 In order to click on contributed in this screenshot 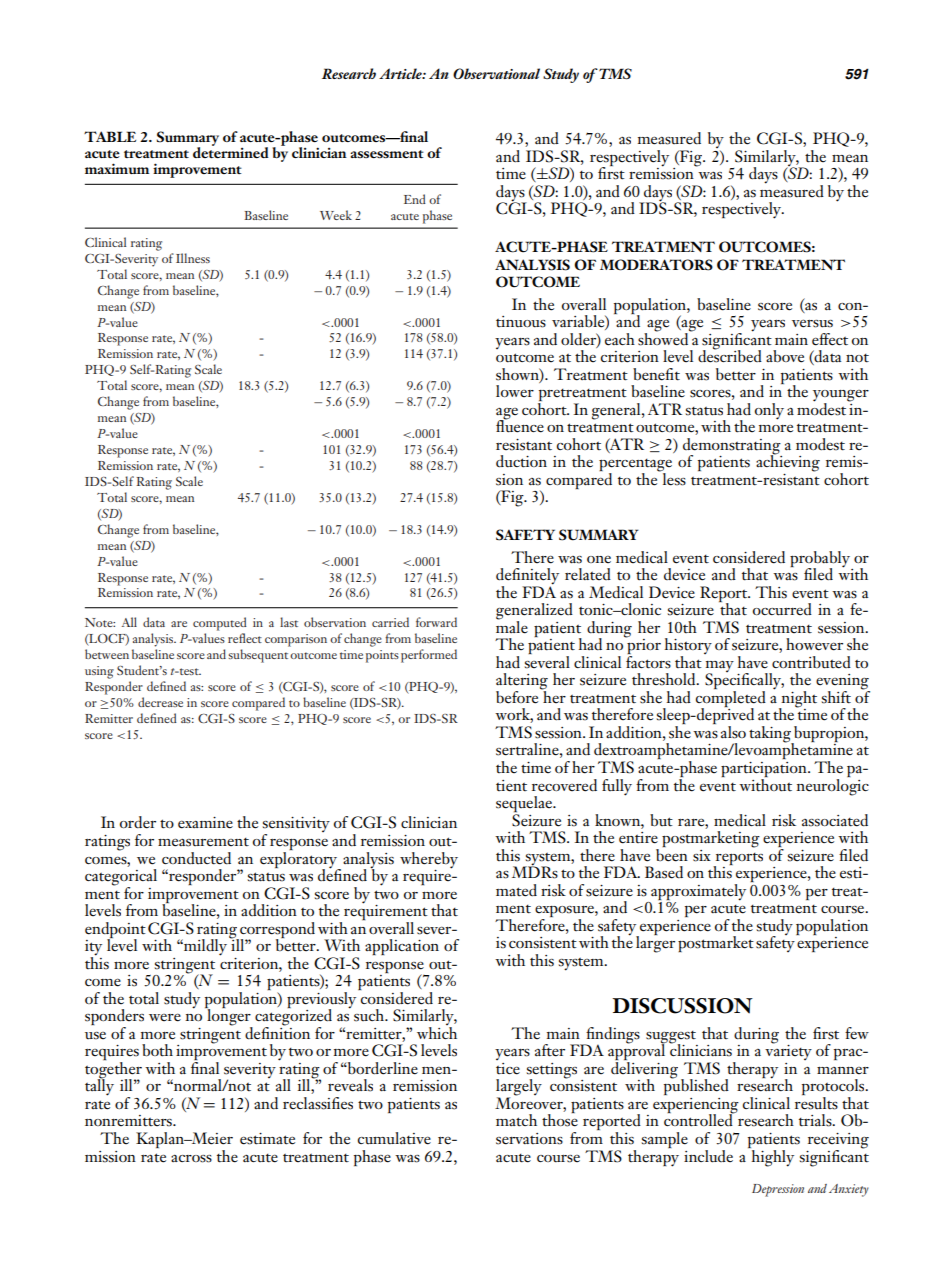, I will do `click(811, 662)`.
